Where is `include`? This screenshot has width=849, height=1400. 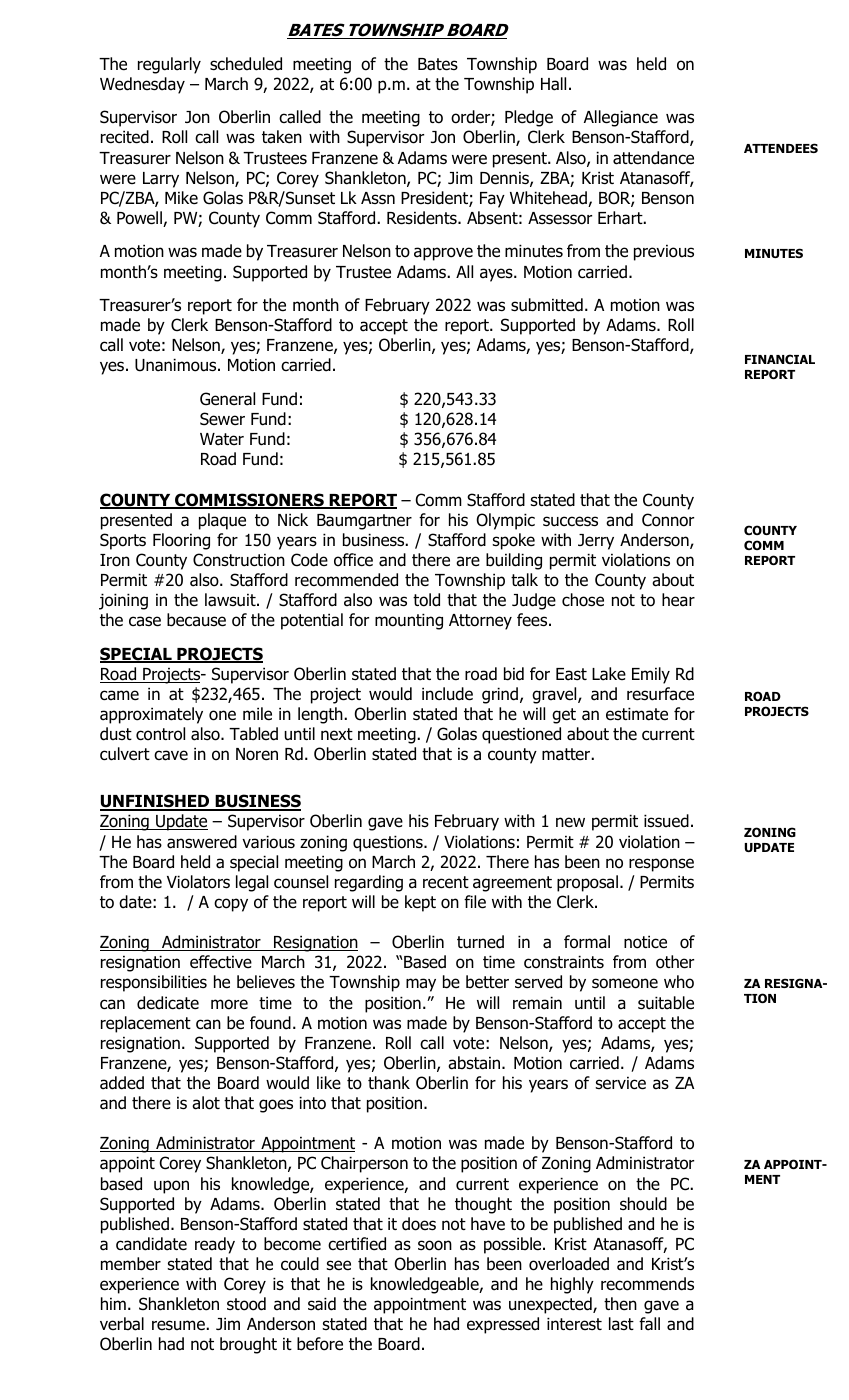 include is located at coordinates (447, 694).
